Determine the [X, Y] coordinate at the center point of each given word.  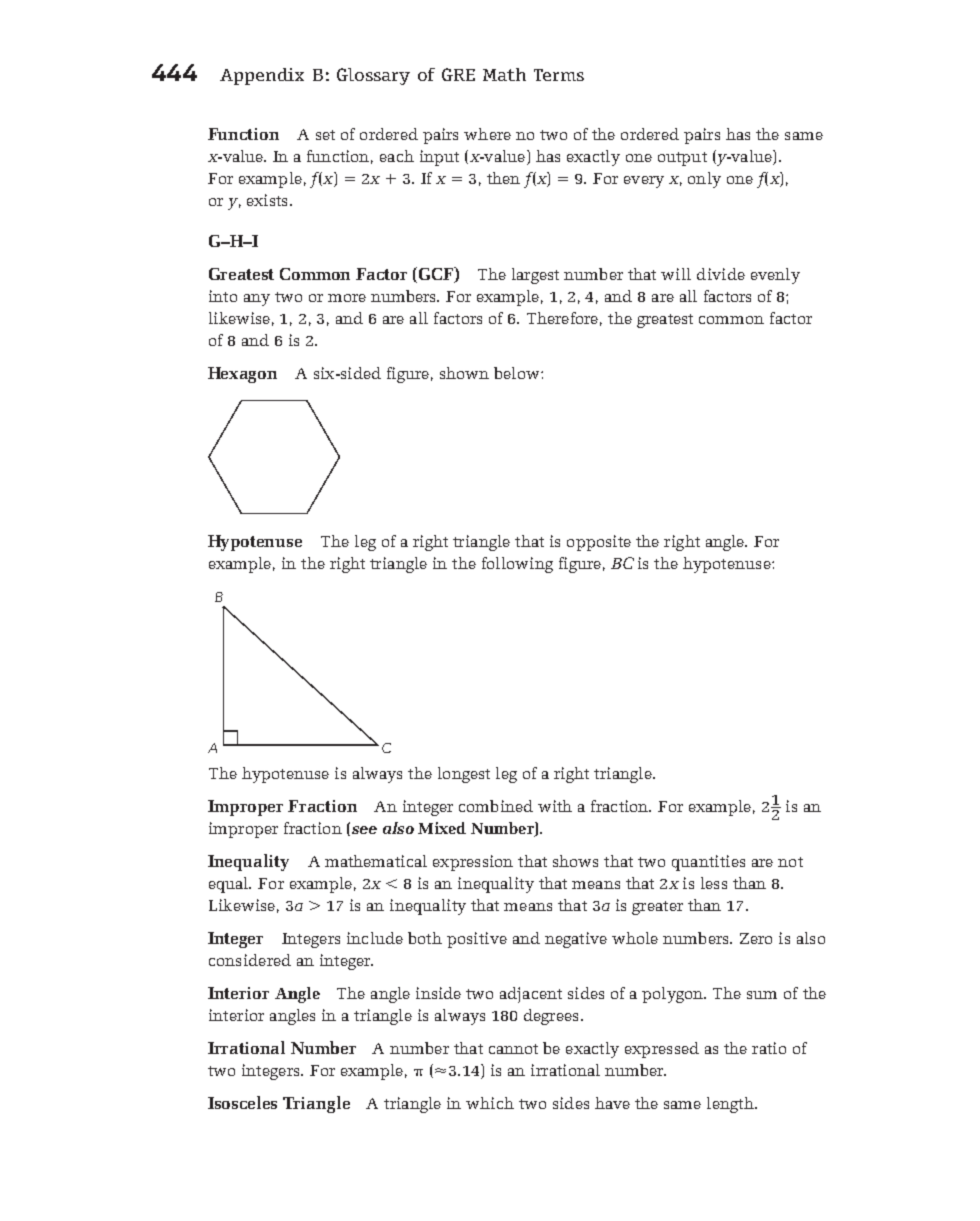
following [517, 565]
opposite [599, 543]
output [682, 159]
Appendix [262, 76]
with [555, 806]
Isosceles [242, 1102]
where [487, 134]
